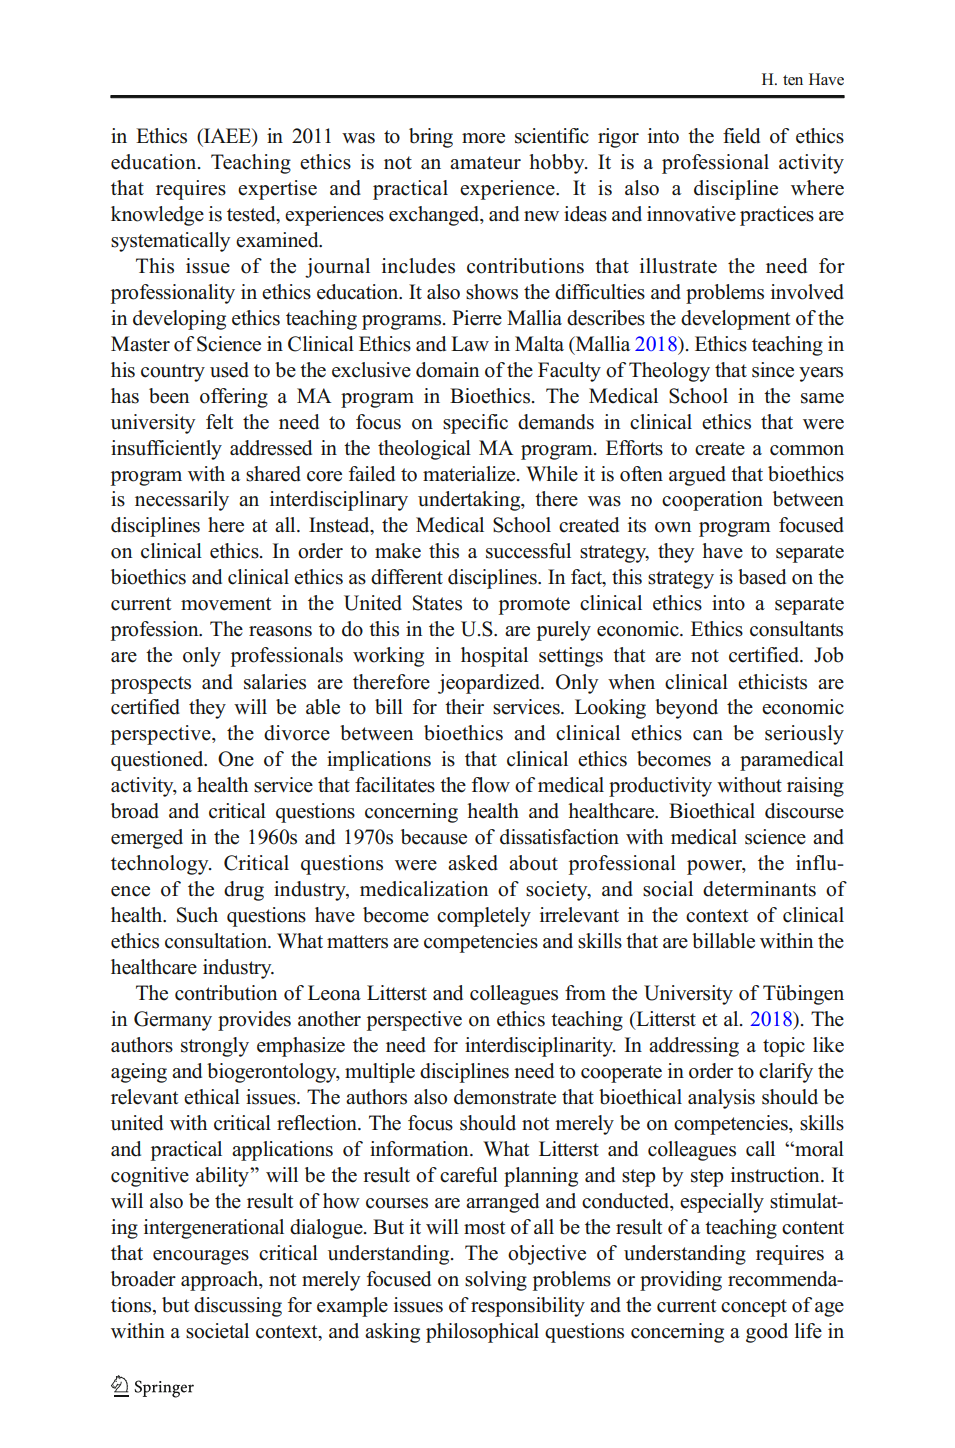 Image resolution: width=955 pixels, height=1448 pixels. I want to click on successful, so click(528, 551).
